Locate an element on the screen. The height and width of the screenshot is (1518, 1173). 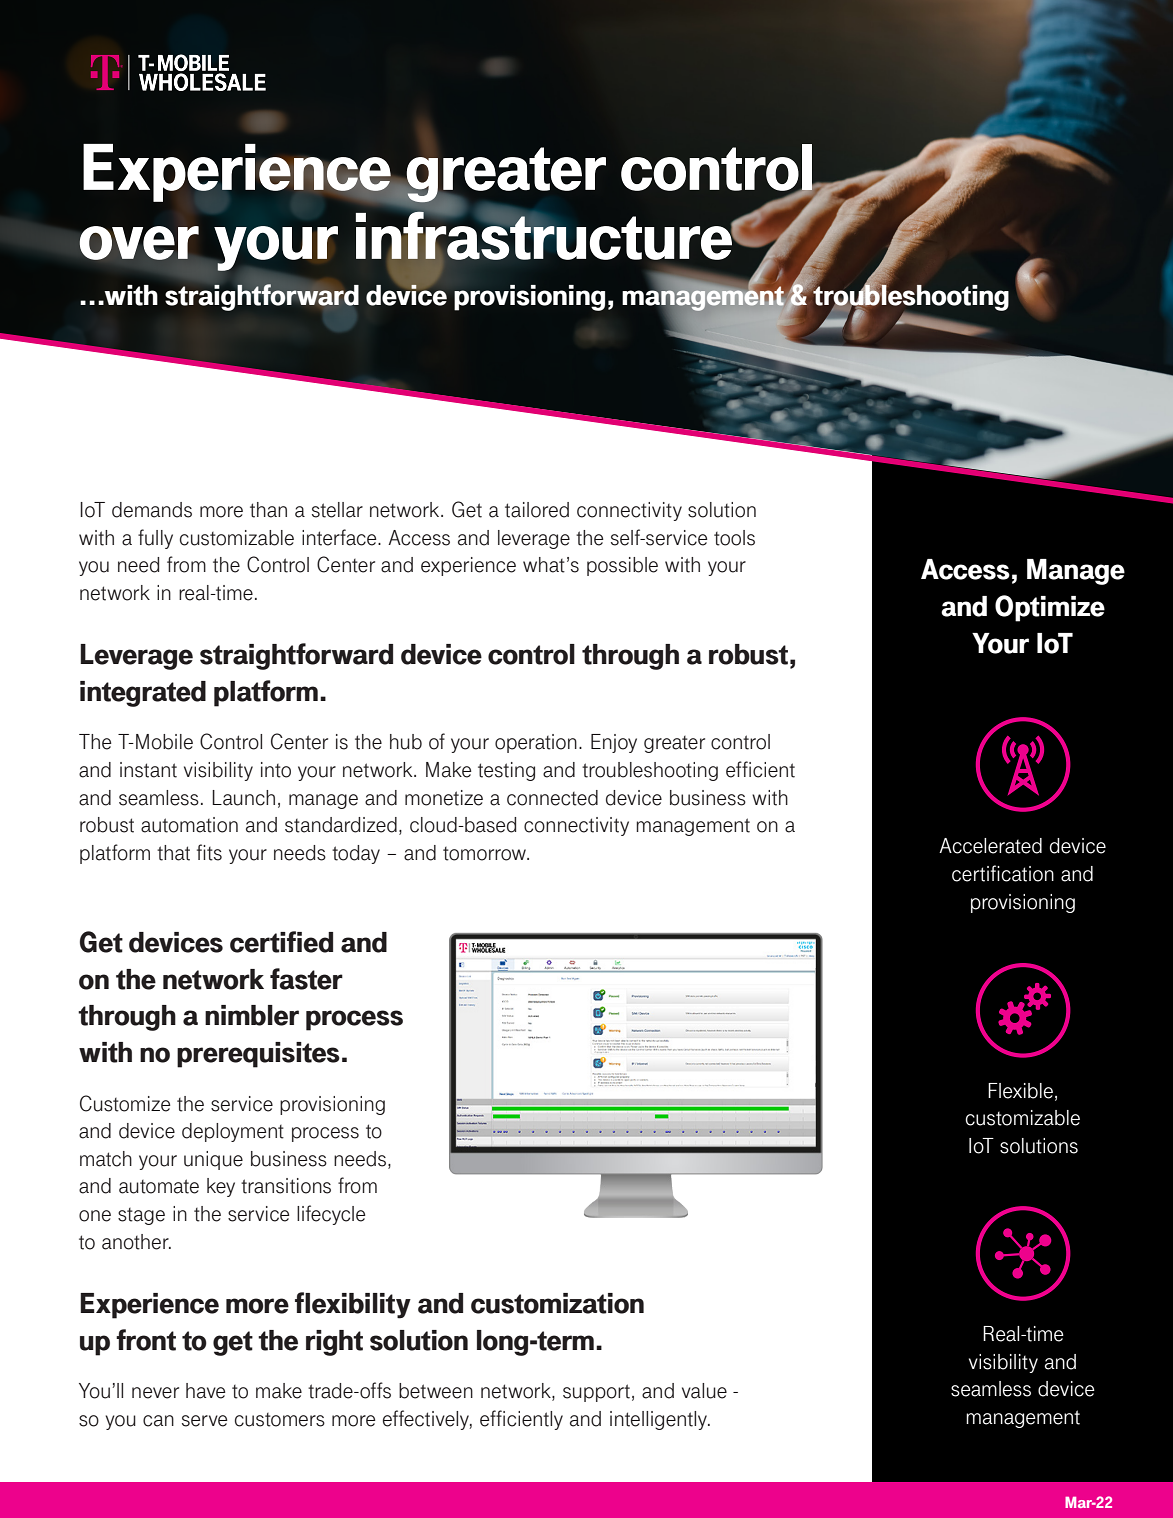
over is located at coordinates (139, 243).
